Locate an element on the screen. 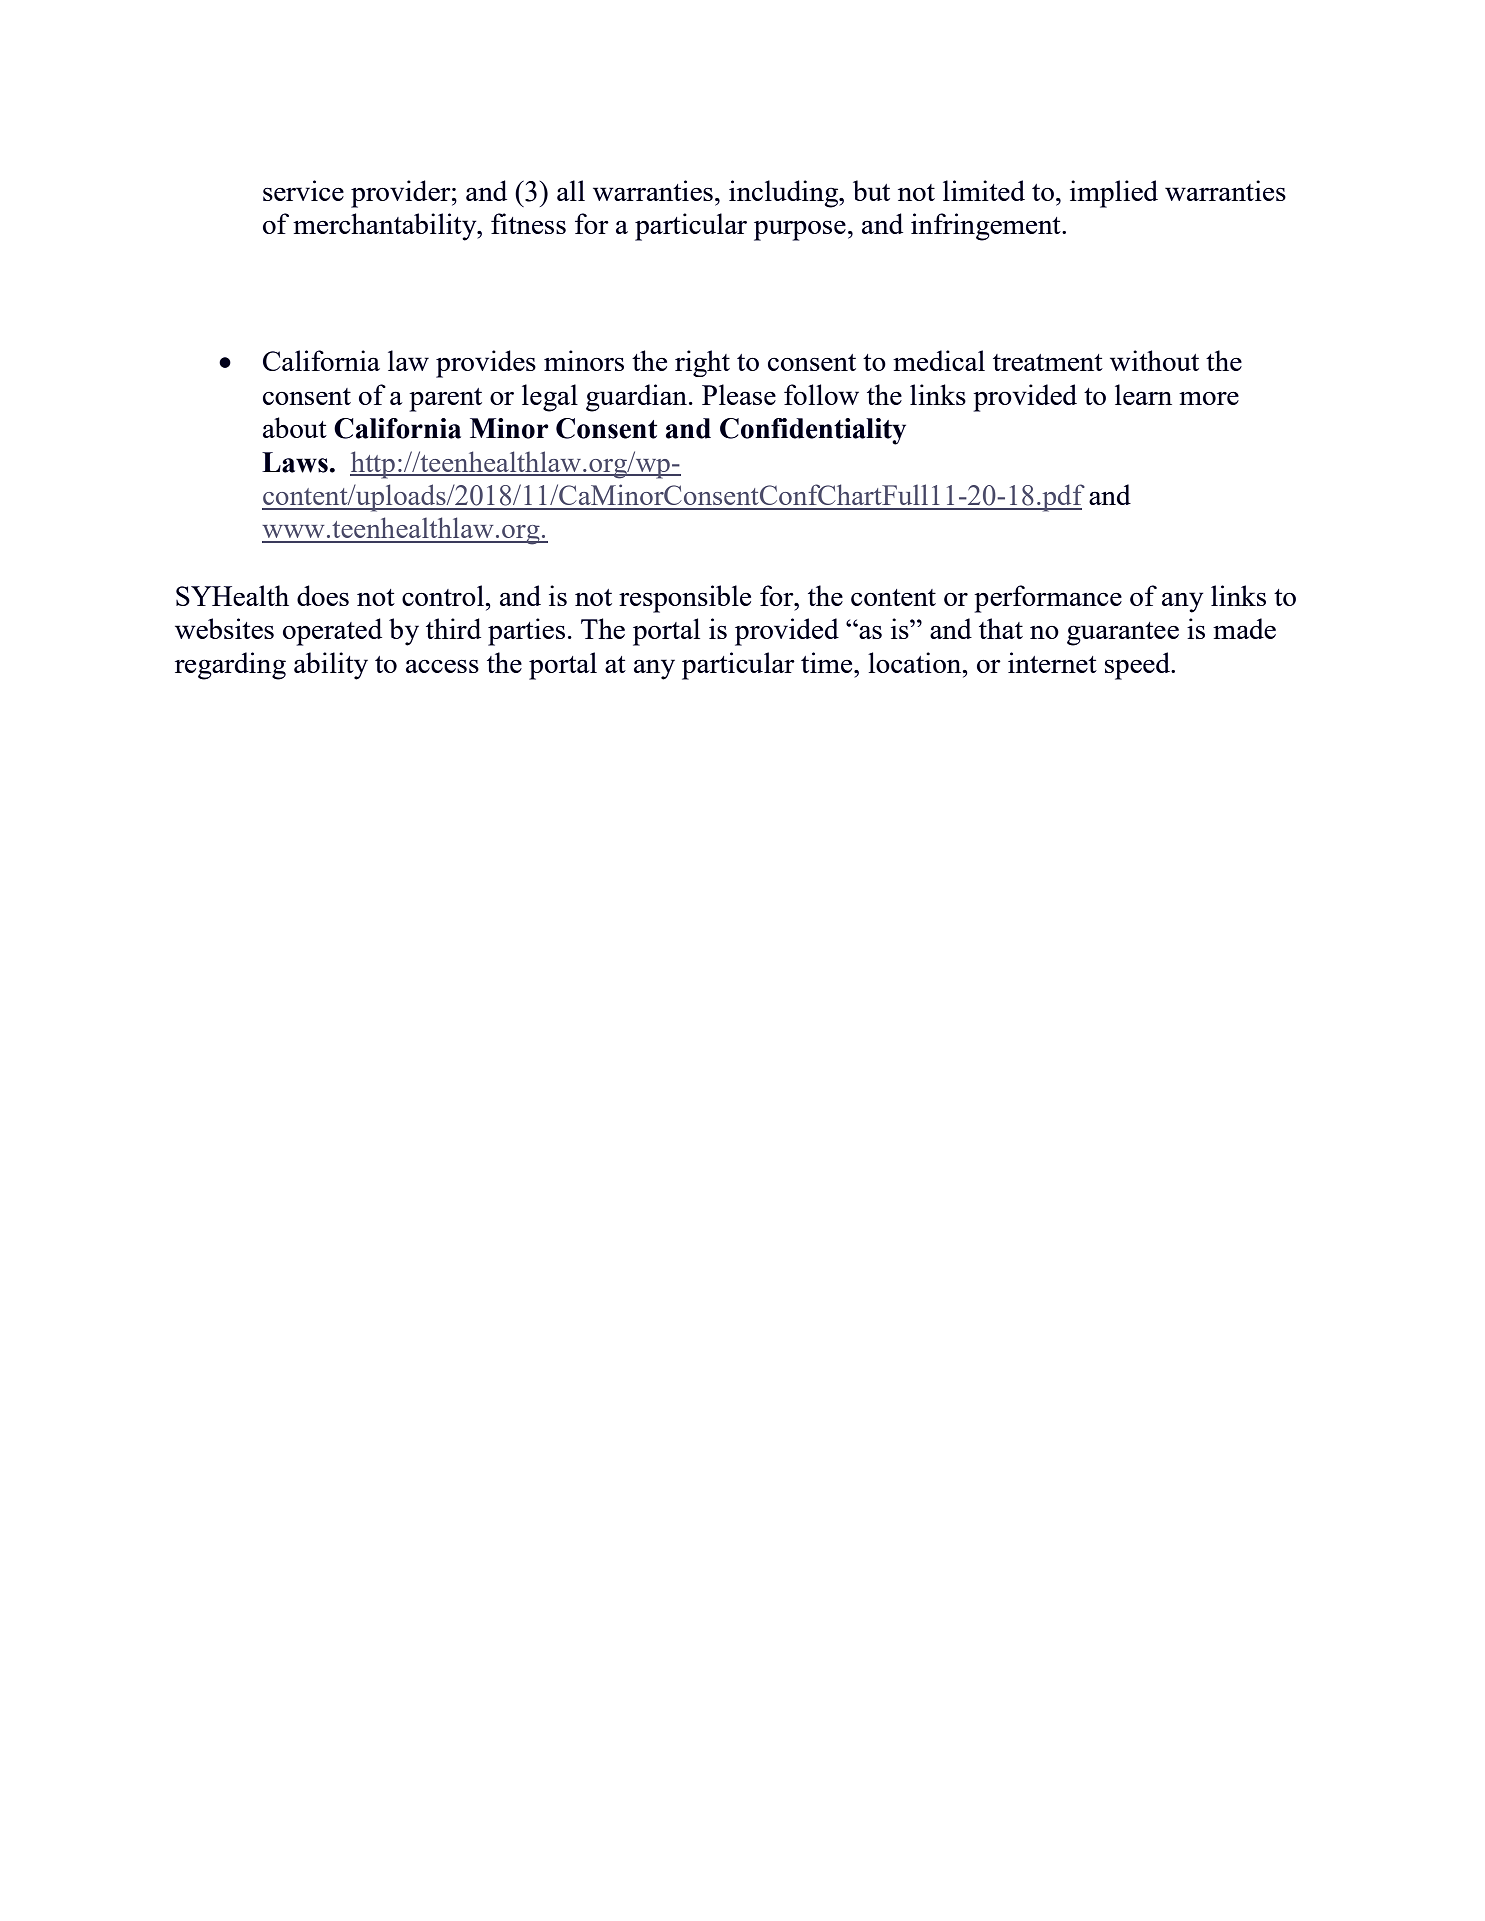  Laws is located at coordinates (295, 462).
